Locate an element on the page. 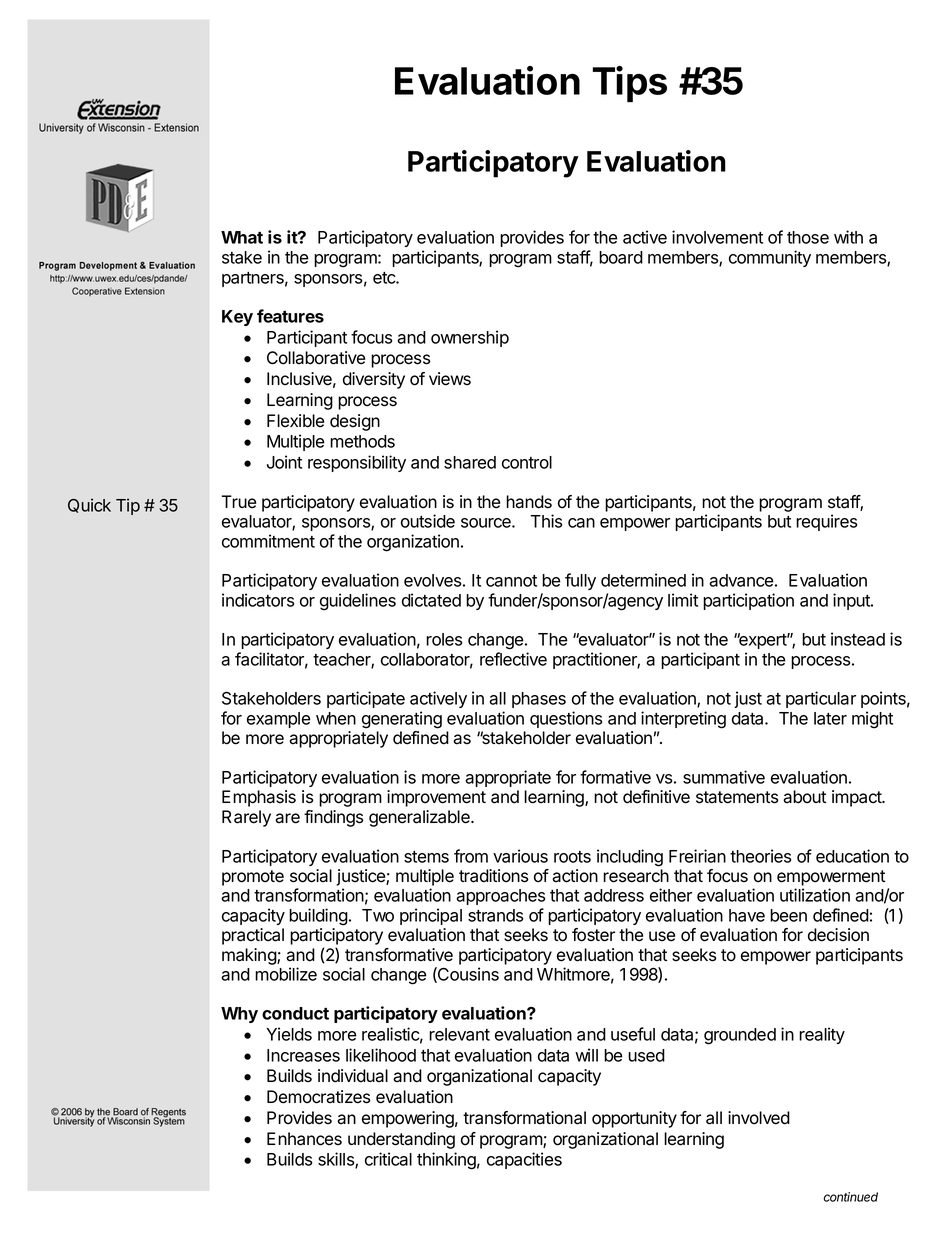 This page has height=1233, width=952. source is located at coordinates (487, 523).
